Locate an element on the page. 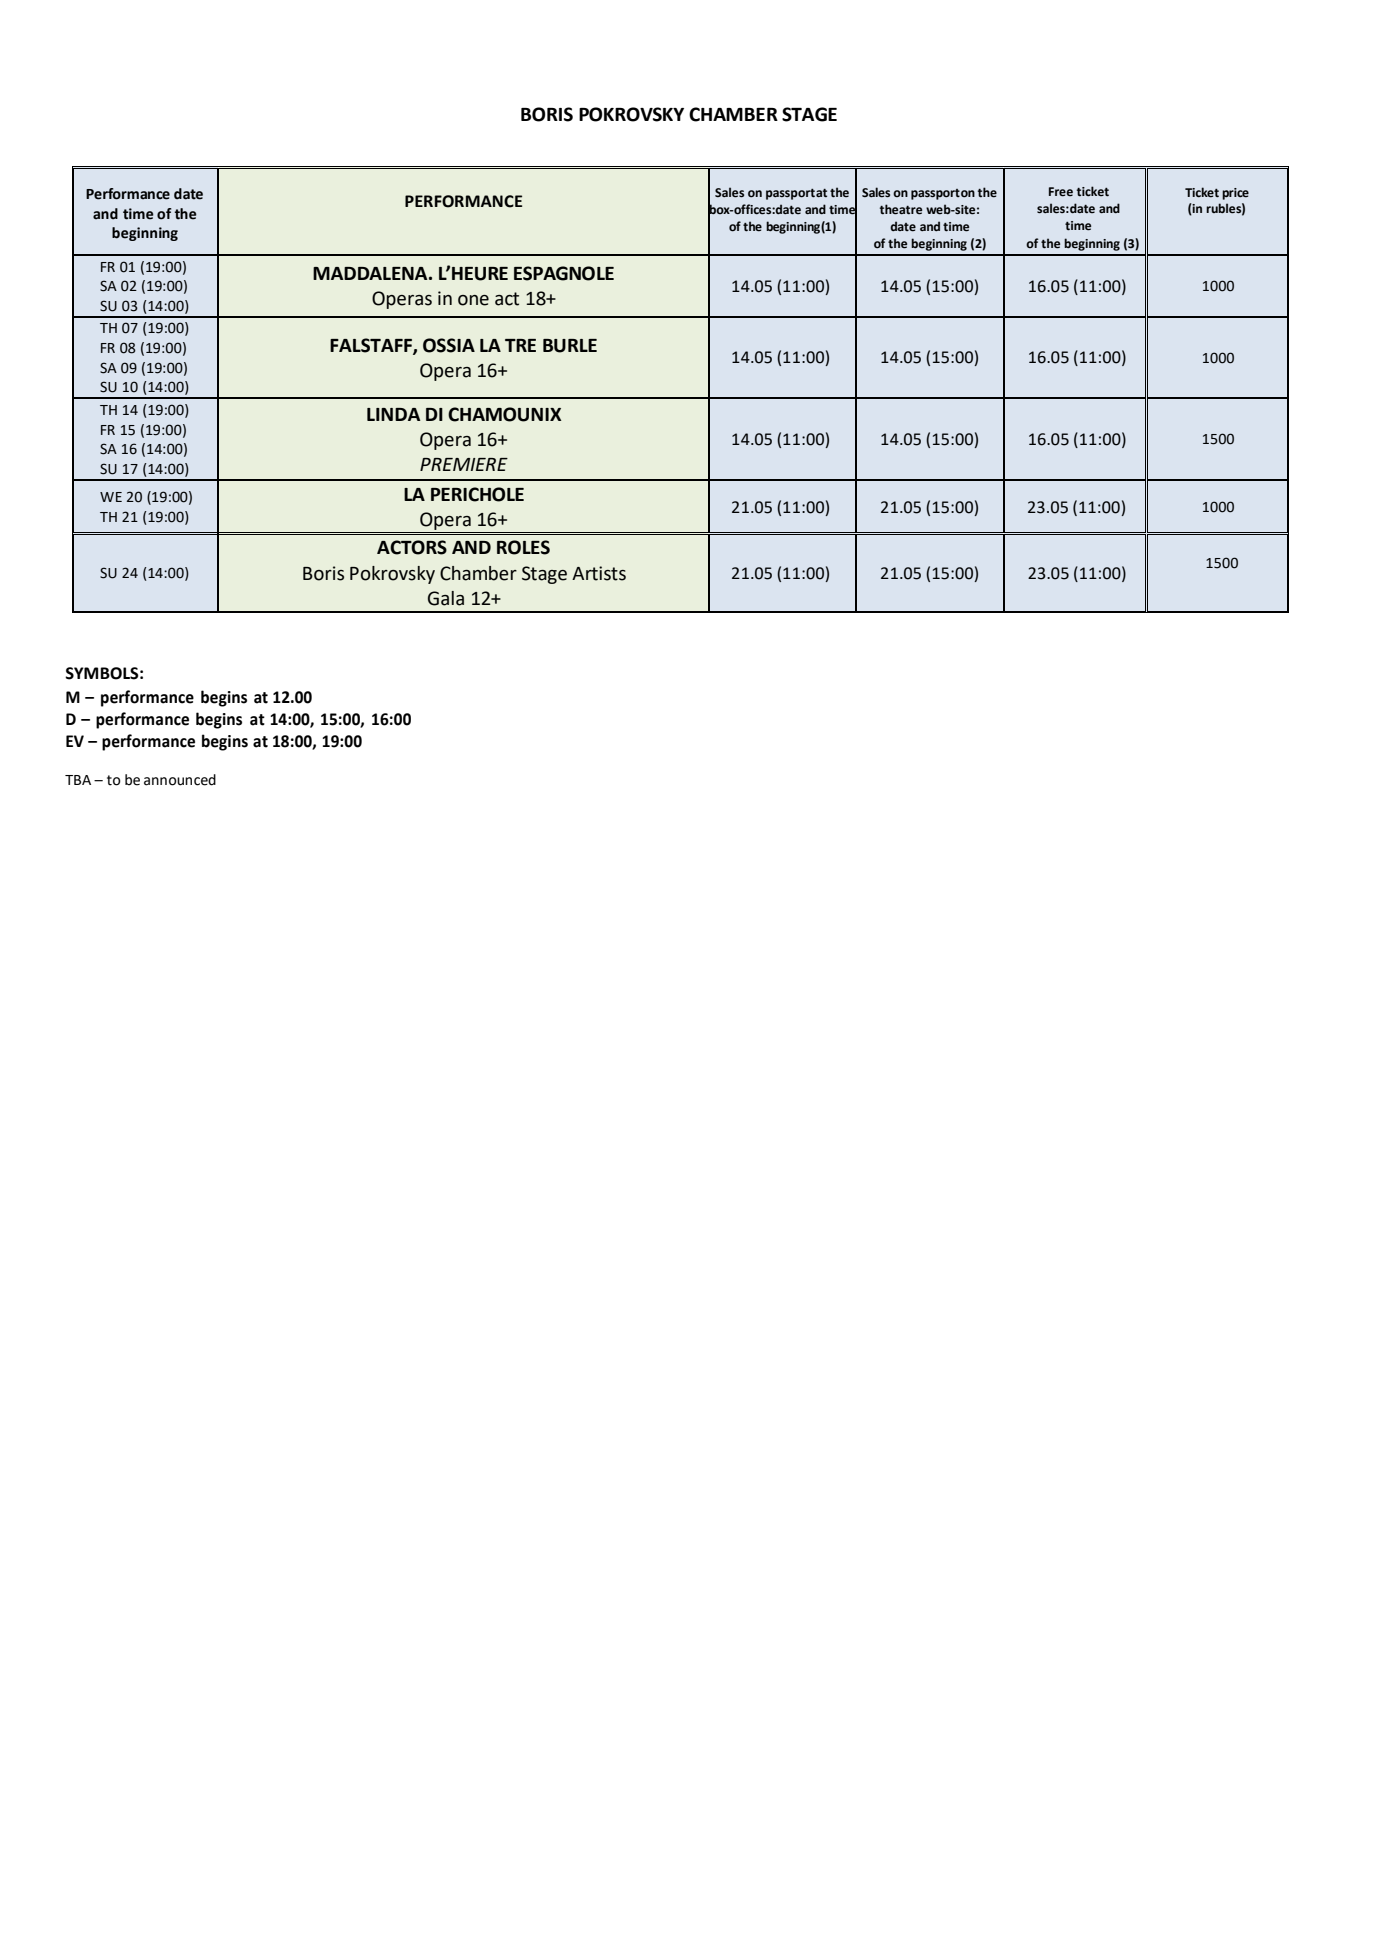  PREMIERE is located at coordinates (464, 464).
